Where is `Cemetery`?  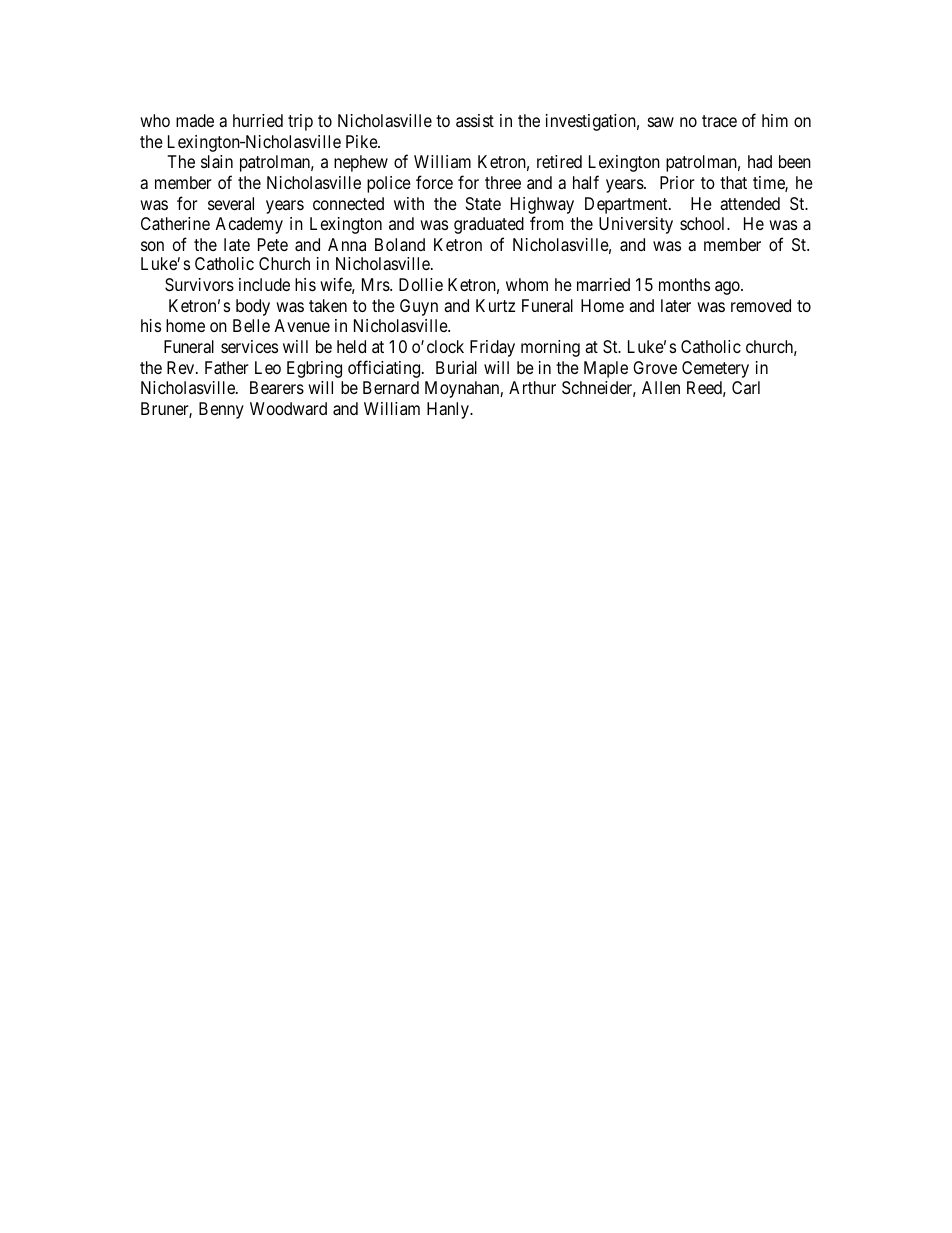
Cemetery is located at coordinates (715, 369).
